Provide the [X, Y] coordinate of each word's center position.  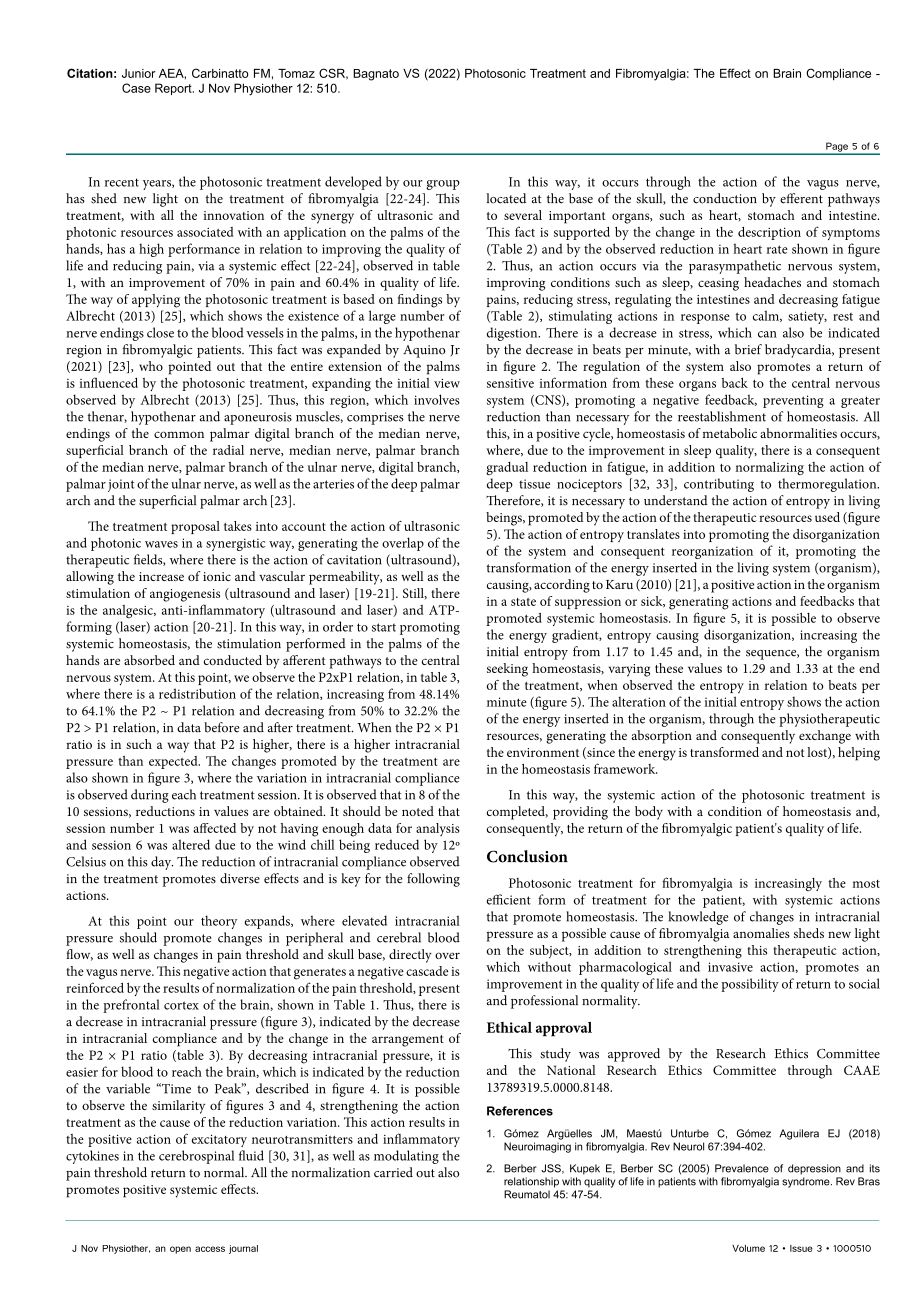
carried [393, 1172]
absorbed [149, 660]
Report [174, 89]
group [443, 185]
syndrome [807, 1182]
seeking [507, 670]
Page [837, 148]
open [180, 1250]
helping [859, 754]
